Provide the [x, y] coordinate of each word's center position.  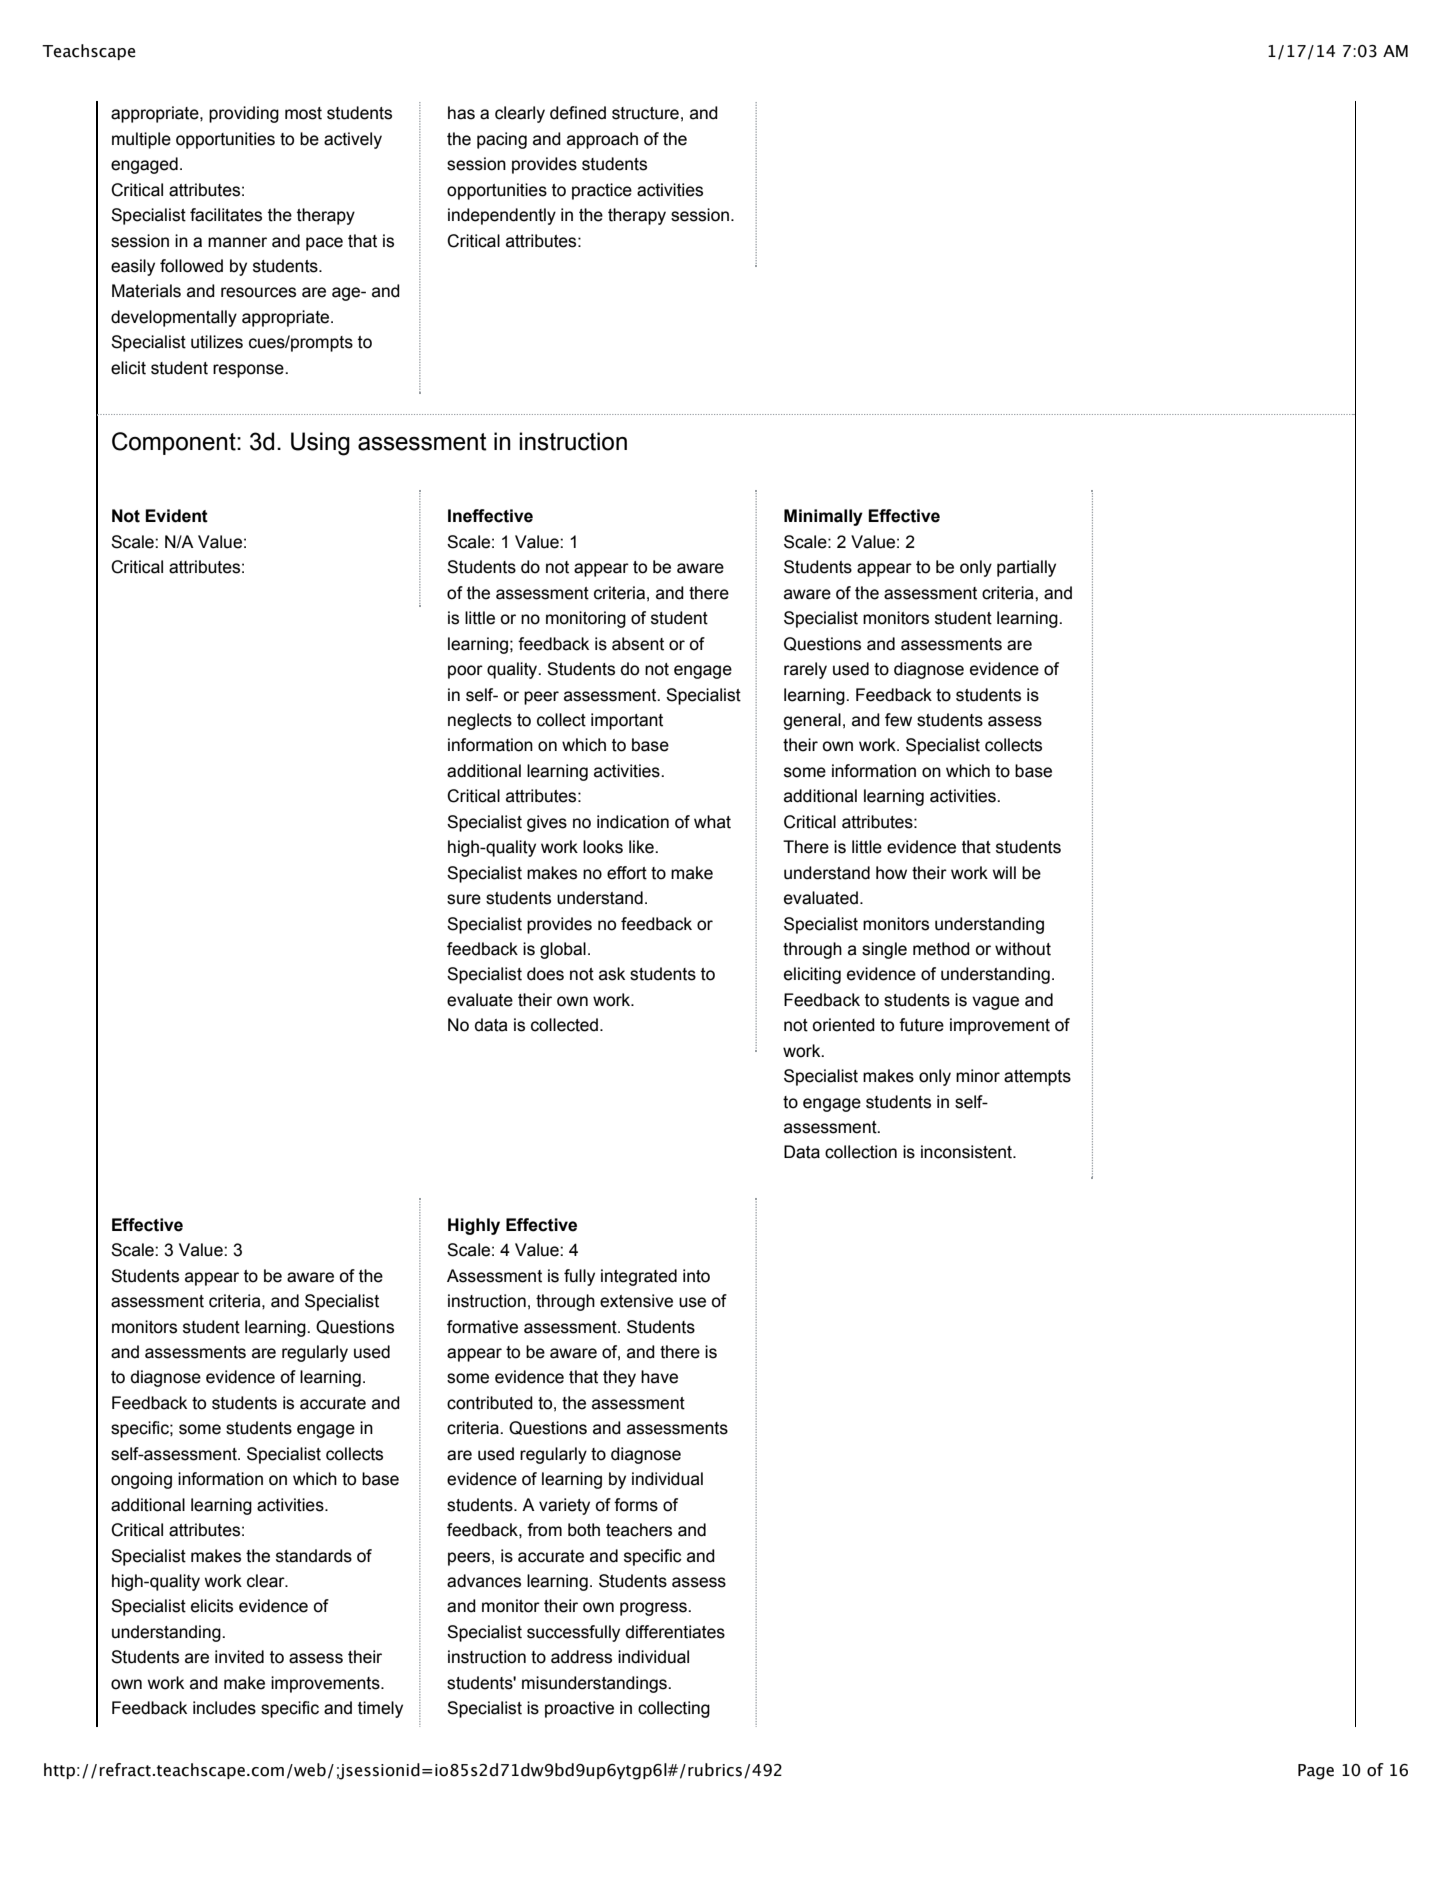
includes [224, 1708]
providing [244, 114]
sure [464, 899]
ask [612, 974]
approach [602, 140]
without [1023, 949]
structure [645, 113]
